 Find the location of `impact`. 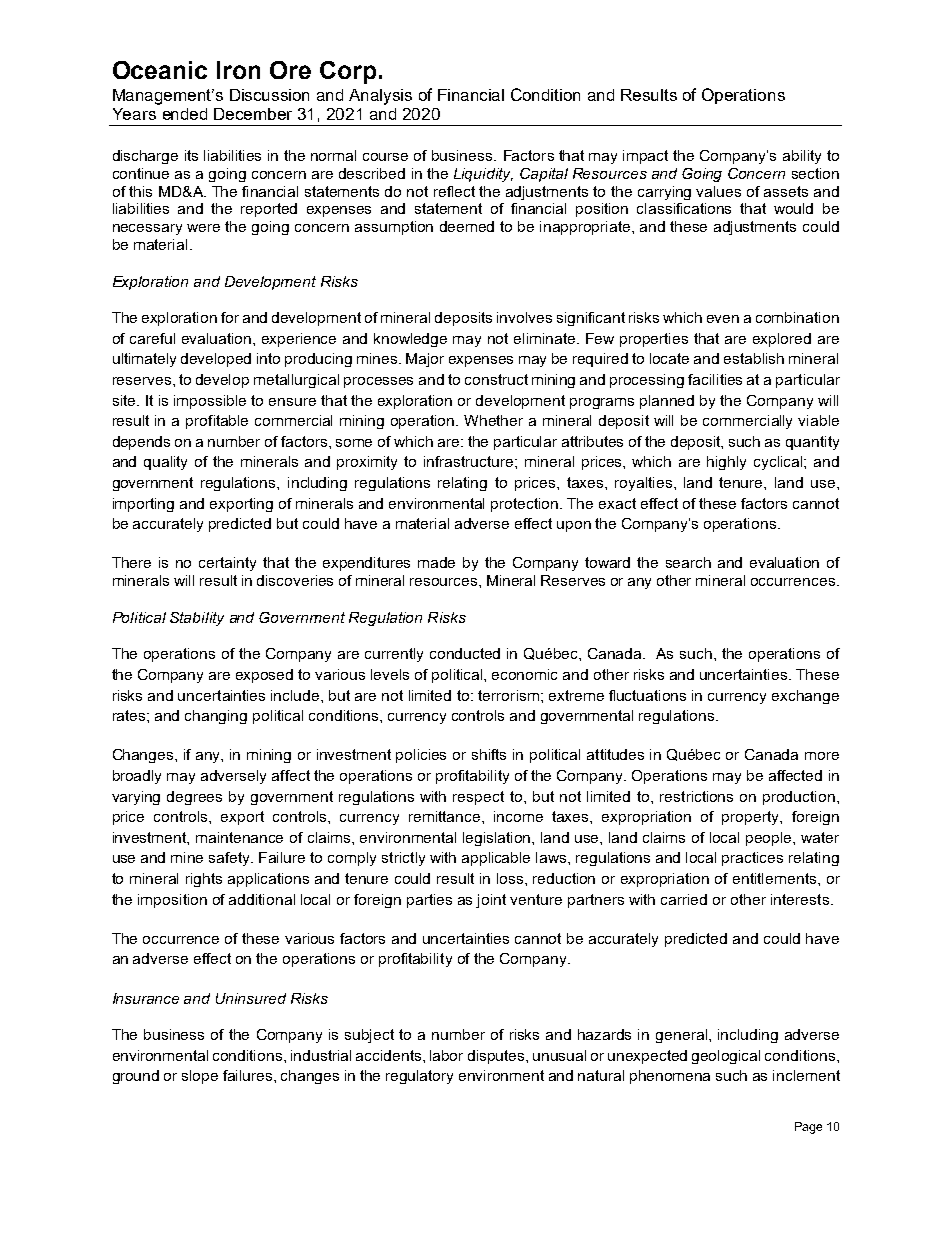

impact is located at coordinates (645, 157).
